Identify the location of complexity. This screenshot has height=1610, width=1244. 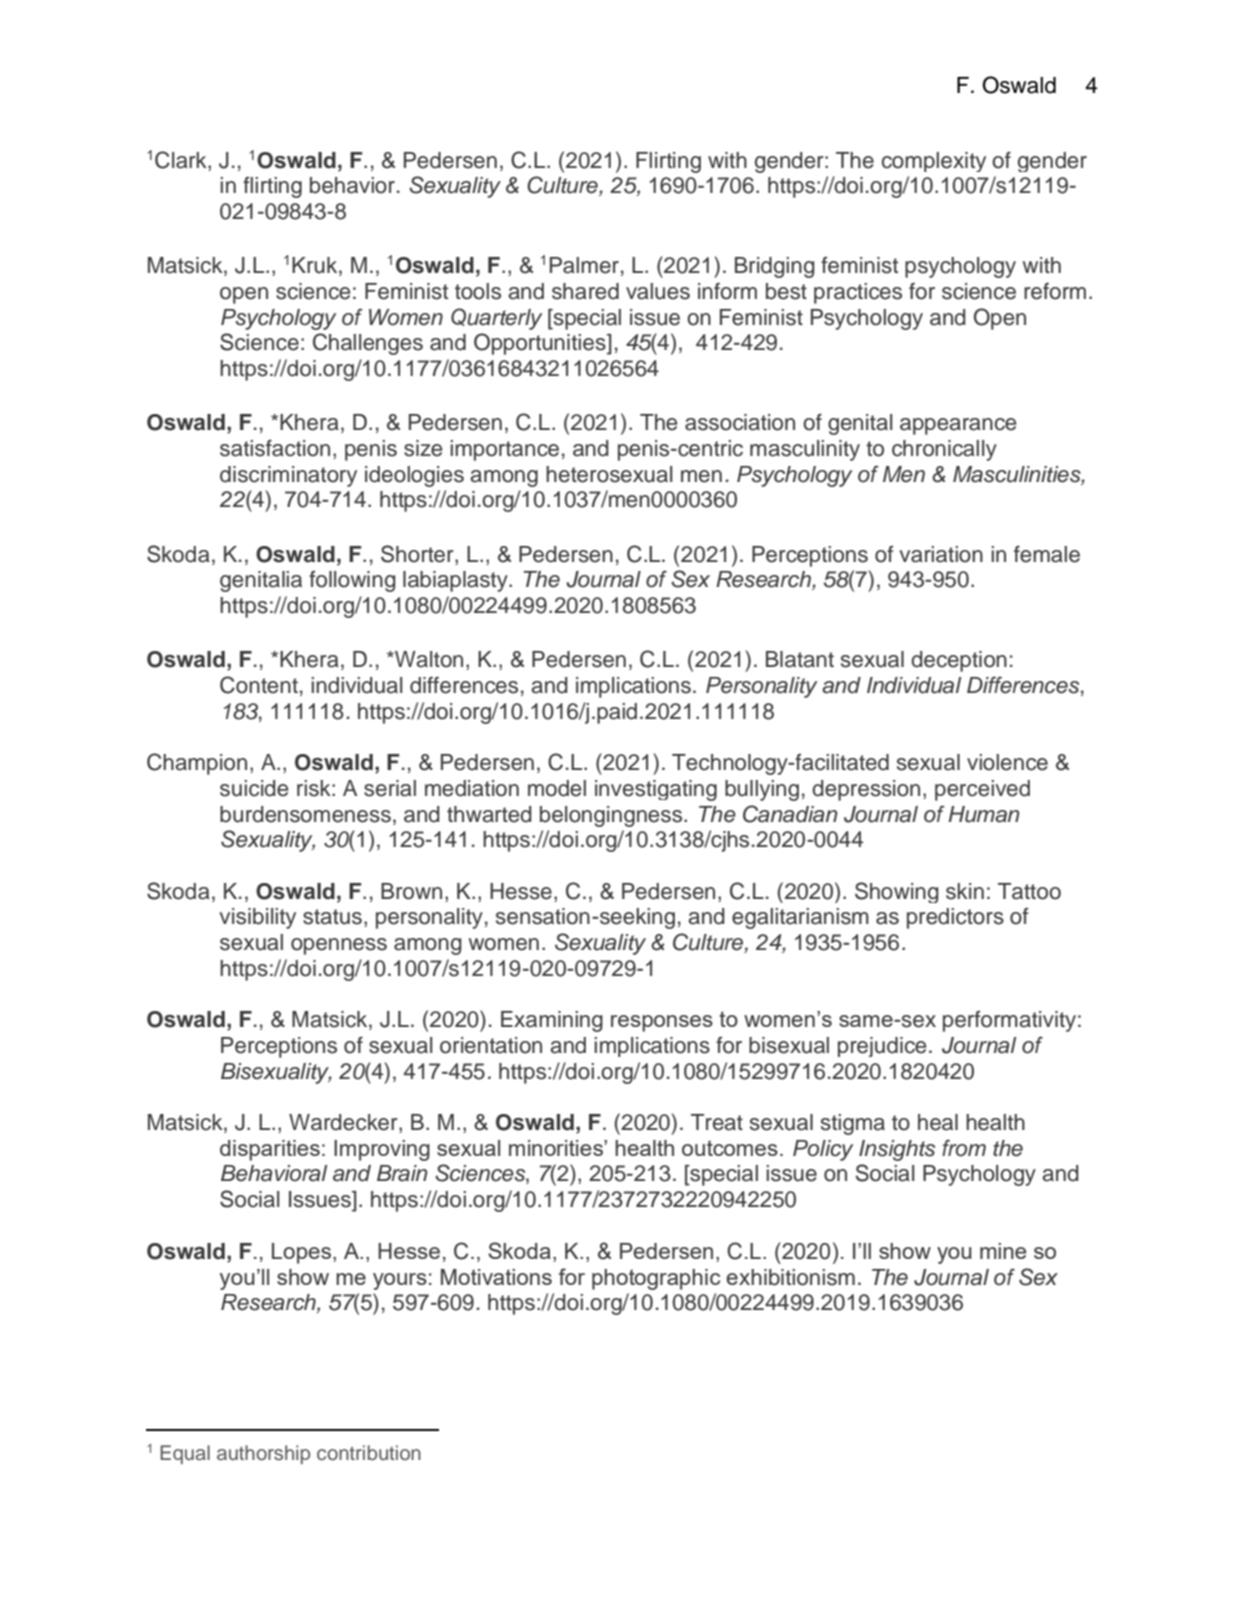
(934, 162).
